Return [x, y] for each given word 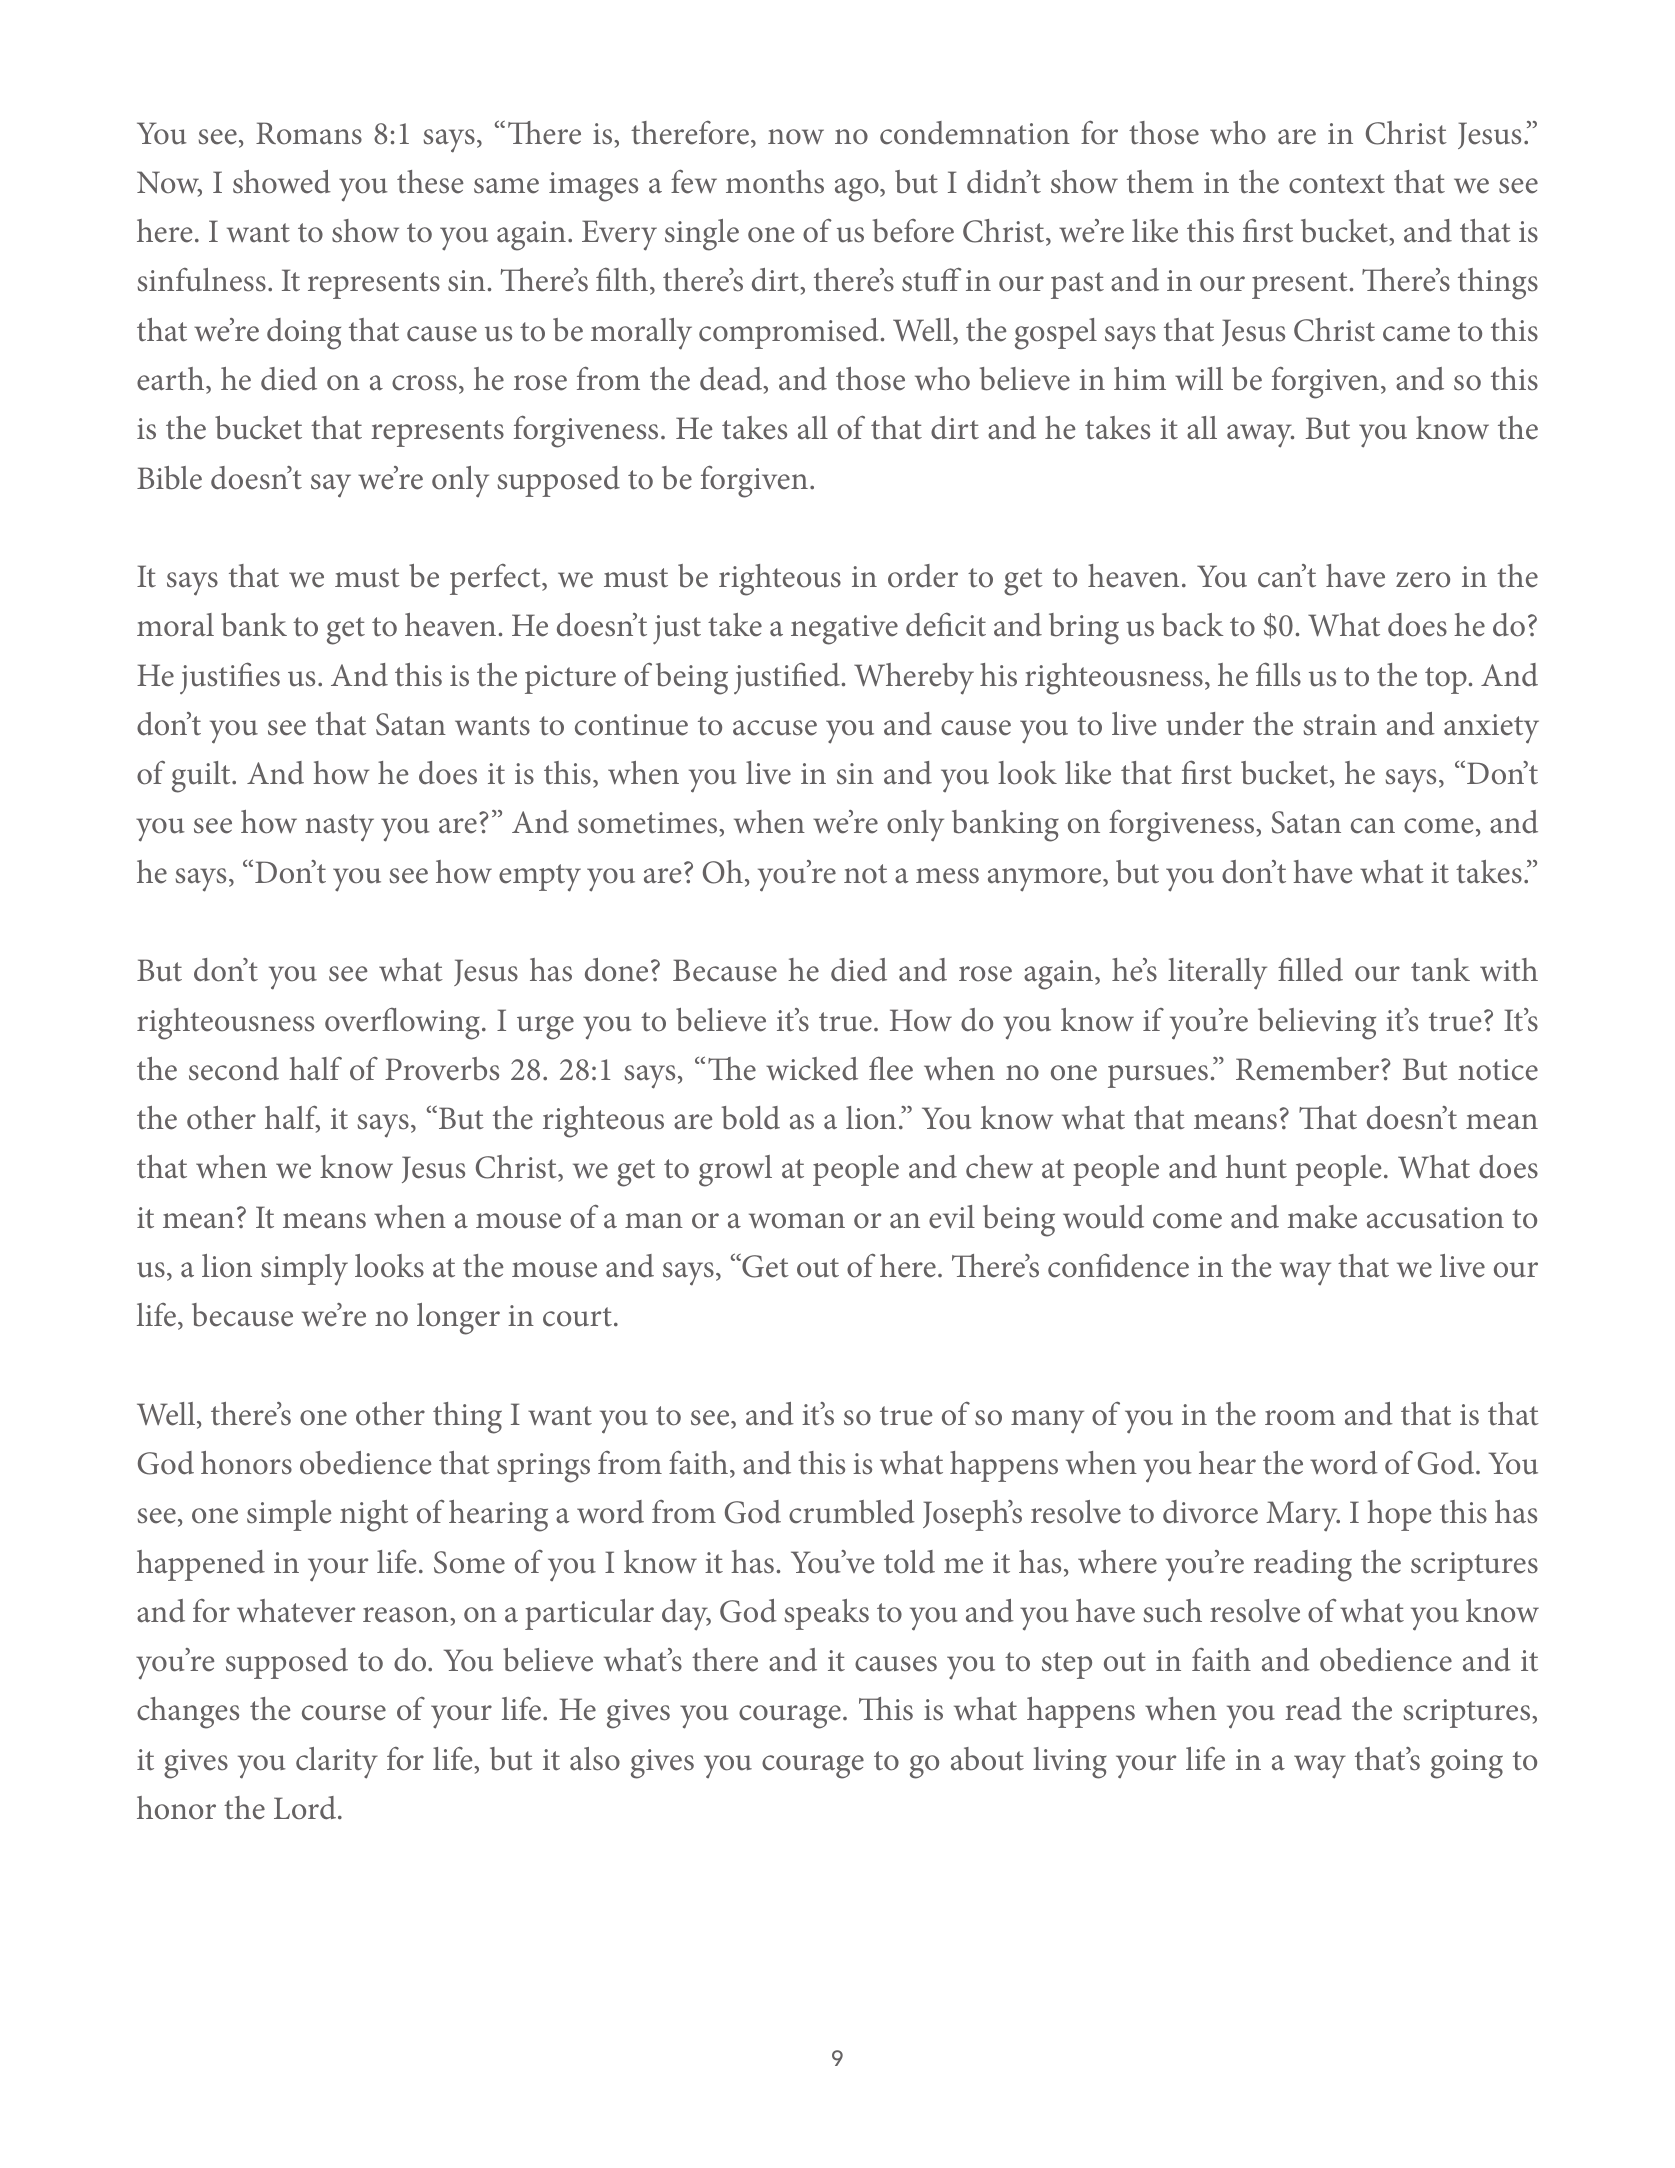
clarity [337, 1763]
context [1337, 184]
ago [858, 190]
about [987, 1759]
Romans [309, 133]
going [1467, 1764]
